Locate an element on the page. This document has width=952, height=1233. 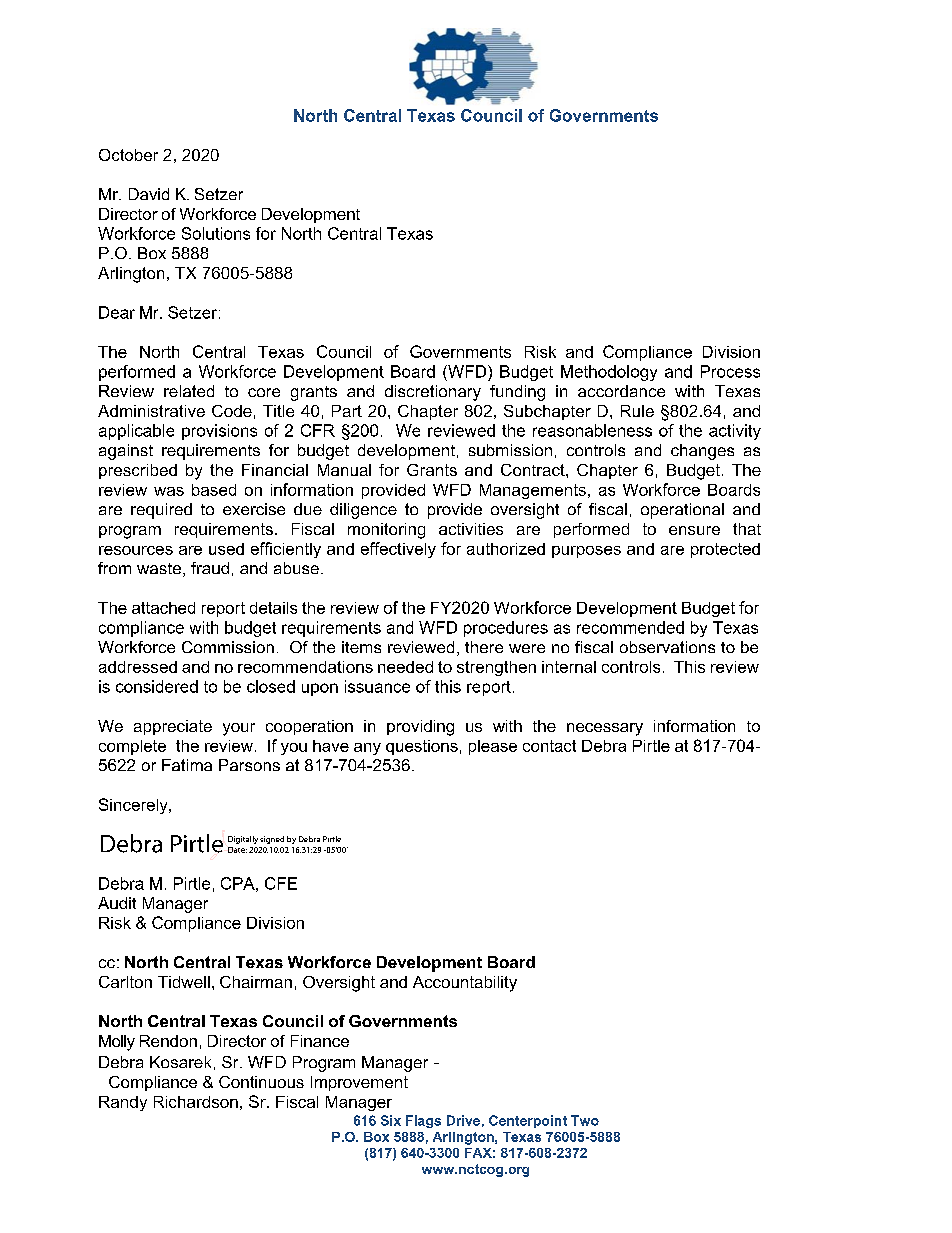
observations is located at coordinates (667, 647).
